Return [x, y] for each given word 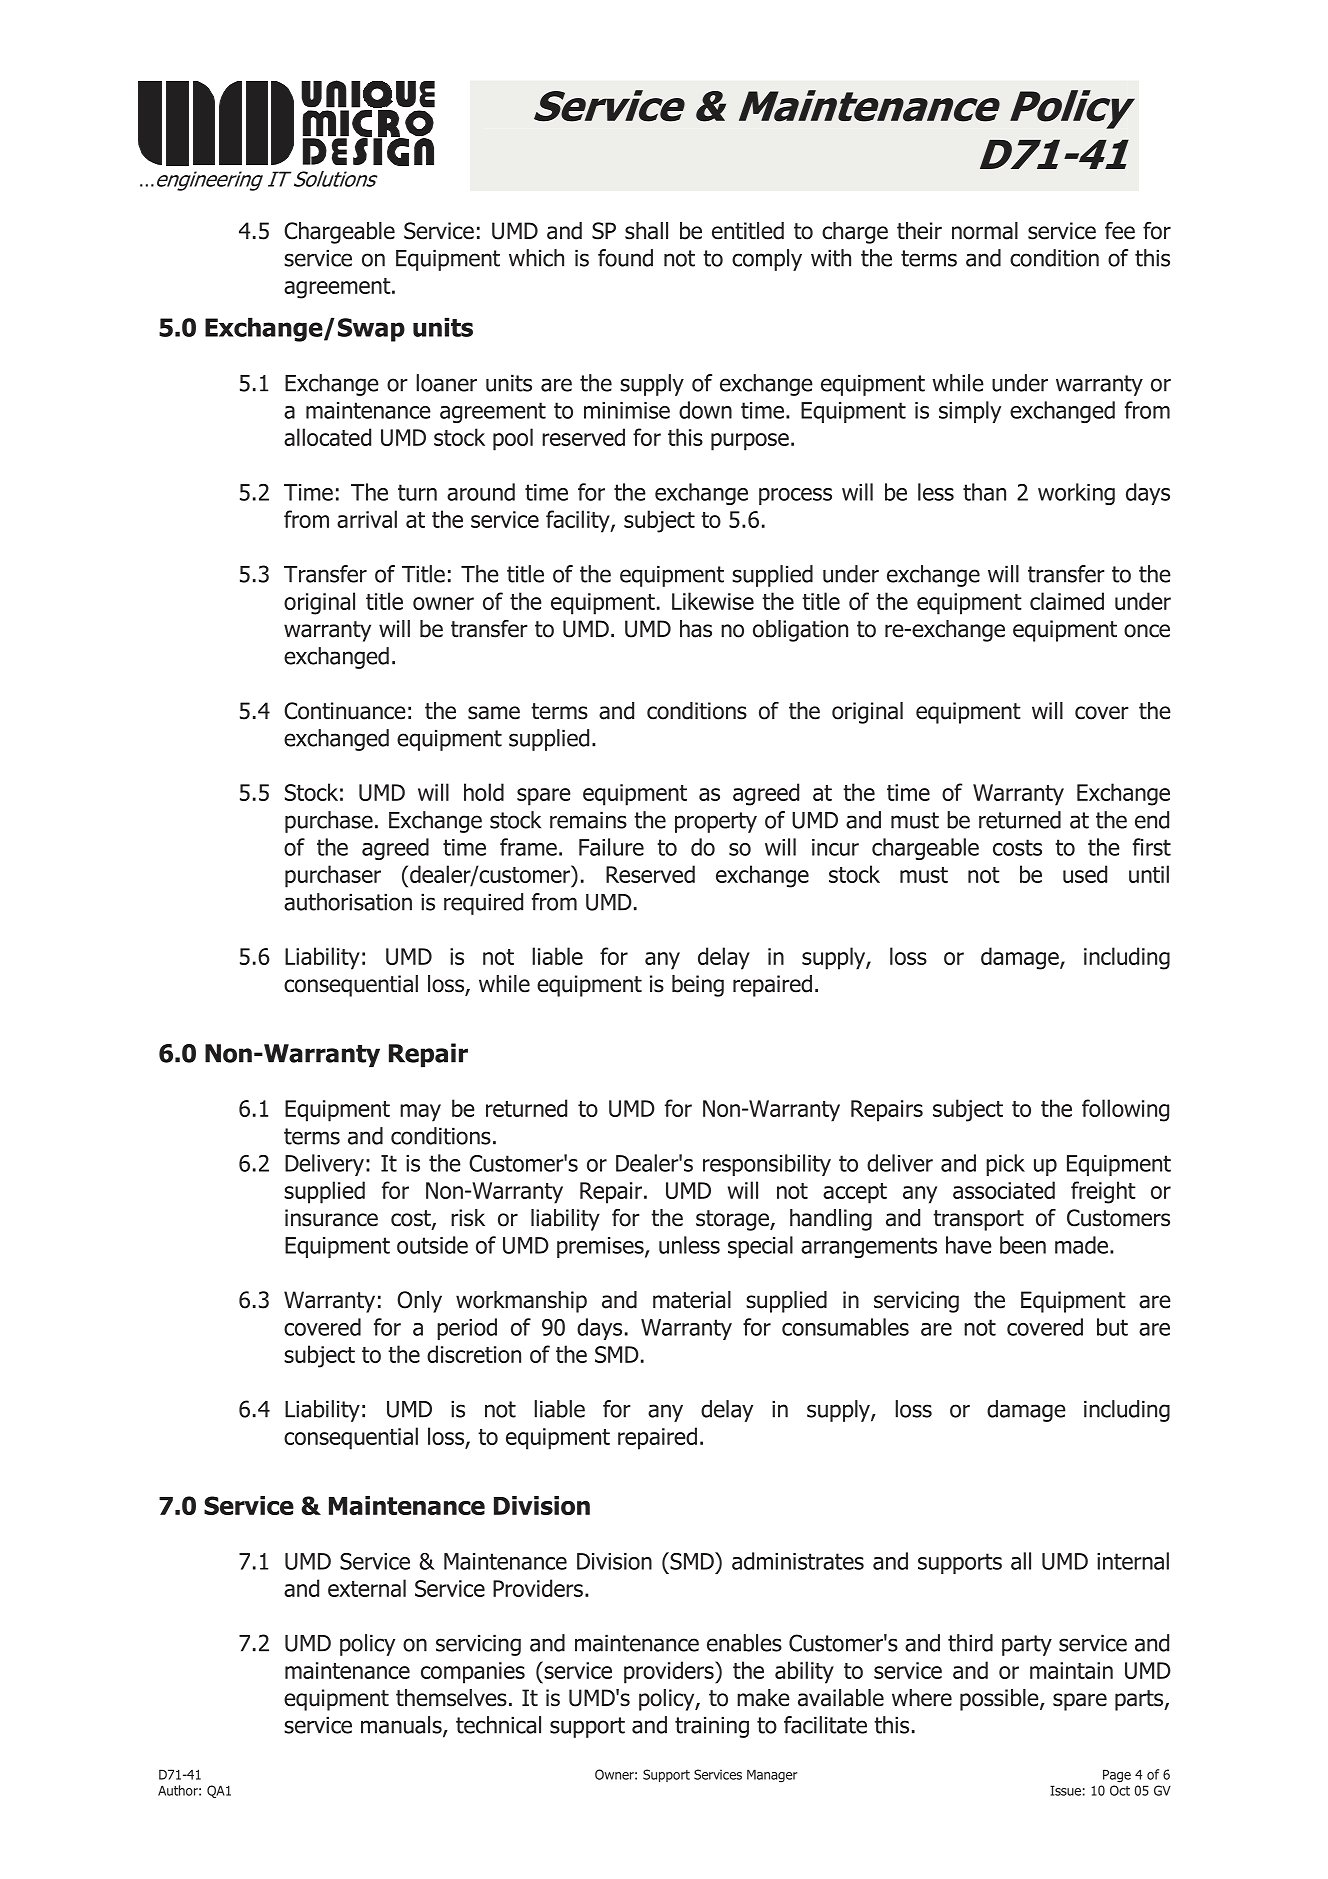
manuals [402, 1726]
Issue [1065, 1790]
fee [1120, 231]
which [536, 258]
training [712, 1727]
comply [767, 260]
